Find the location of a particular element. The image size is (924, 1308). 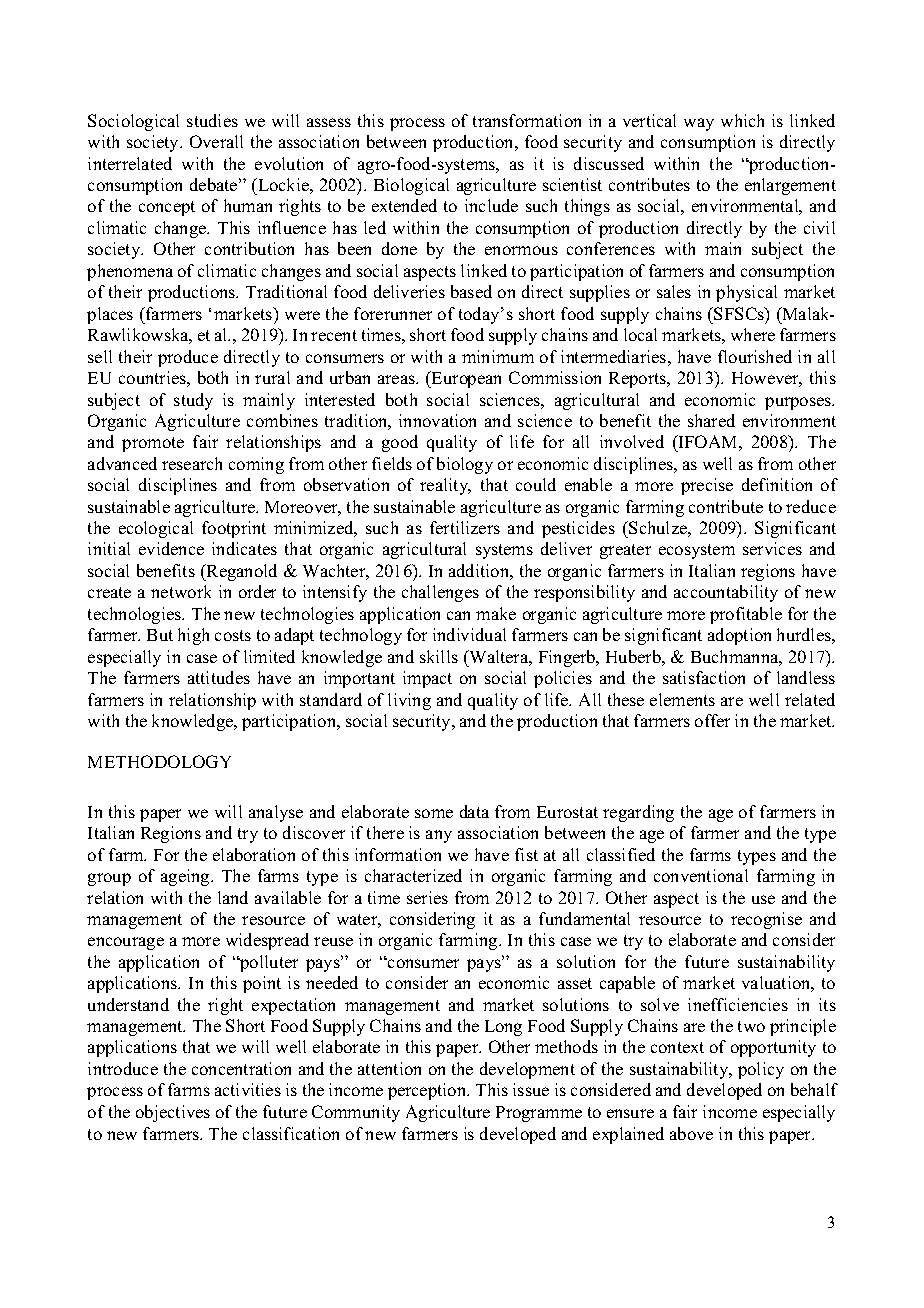

Biological is located at coordinates (411, 186).
